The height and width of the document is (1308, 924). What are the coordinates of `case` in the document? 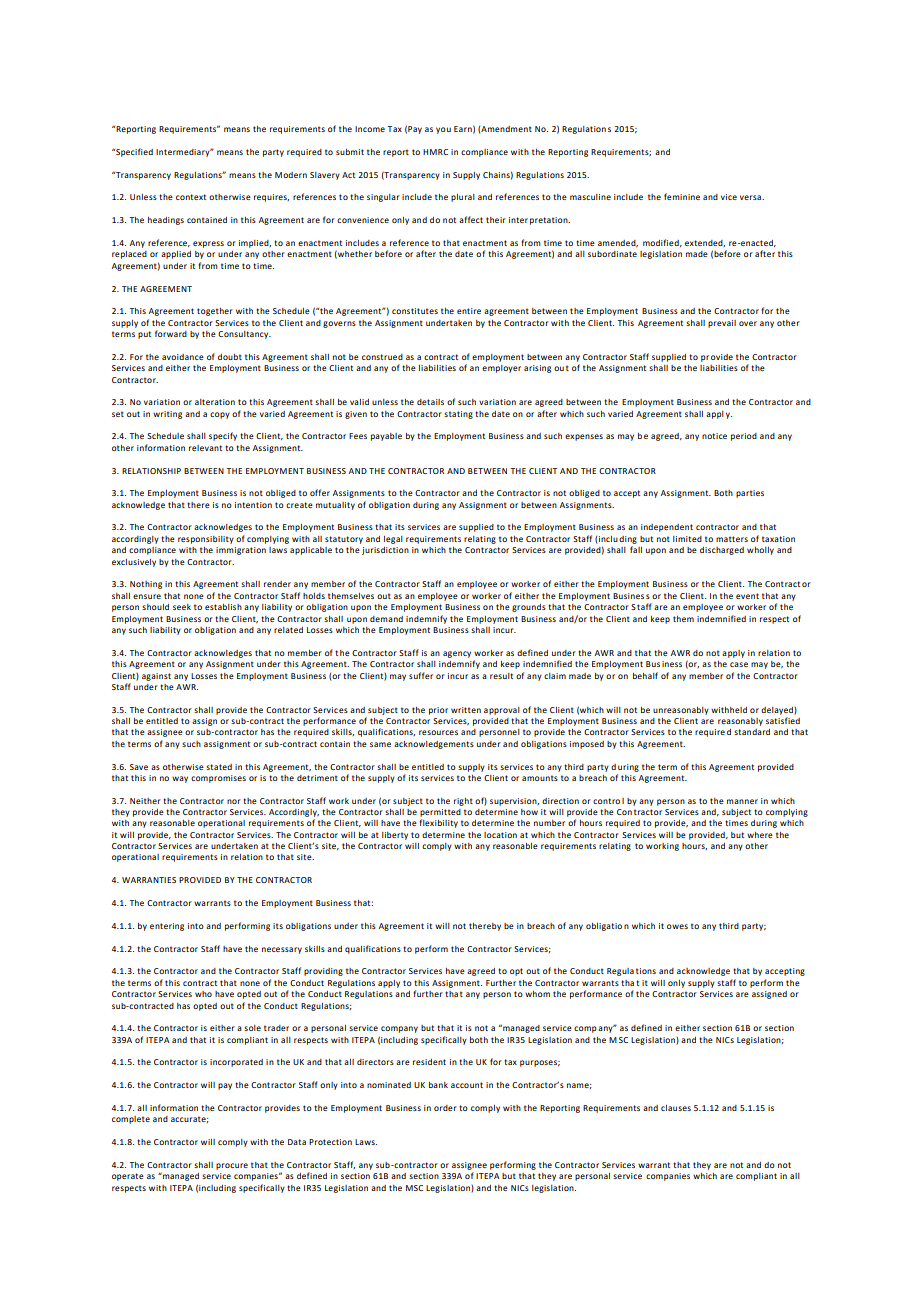 It's located at (739, 664).
